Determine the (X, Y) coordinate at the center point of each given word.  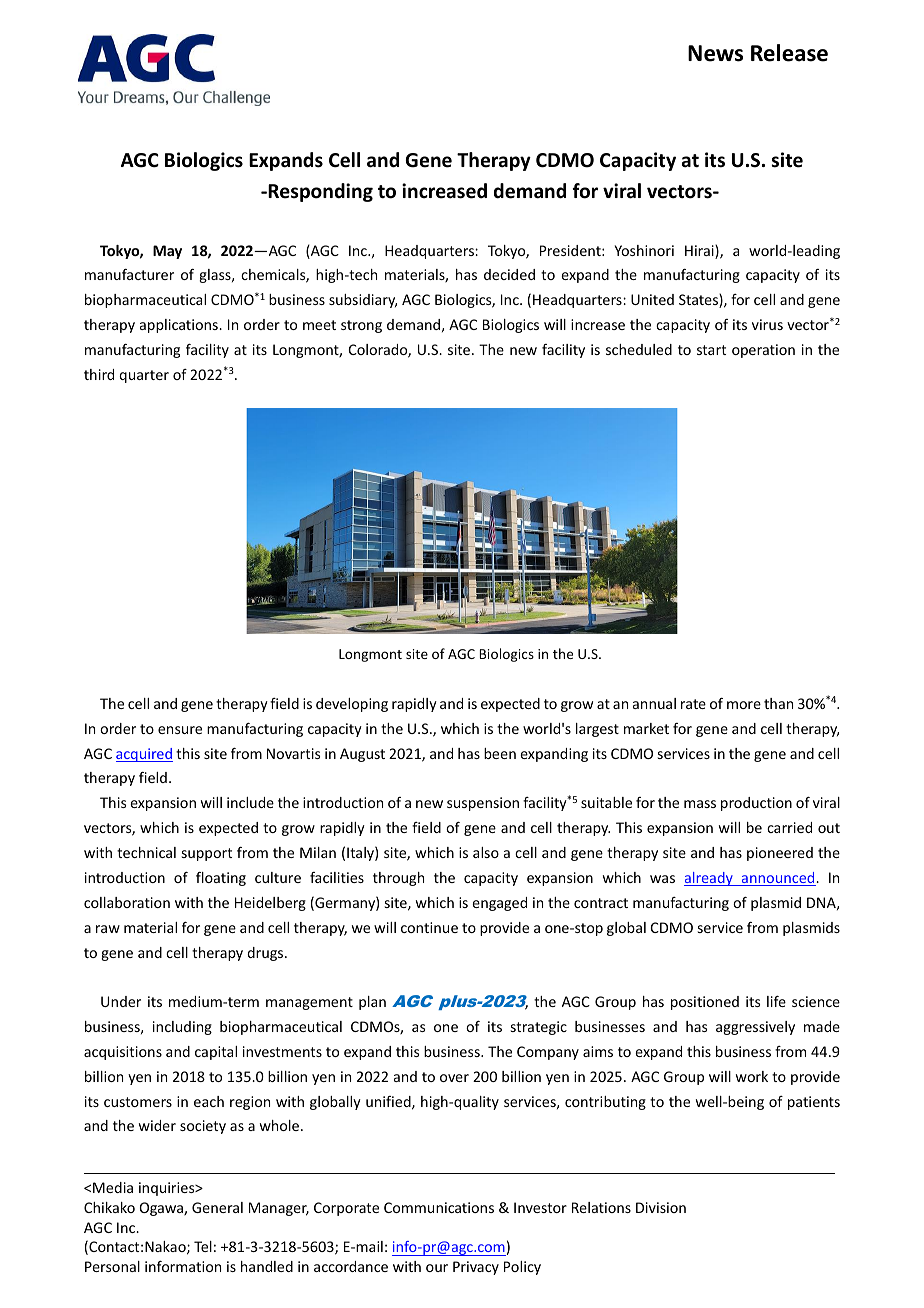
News (715, 53)
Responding (320, 192)
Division (661, 1207)
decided (509, 274)
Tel (203, 1246)
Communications (439, 1207)
